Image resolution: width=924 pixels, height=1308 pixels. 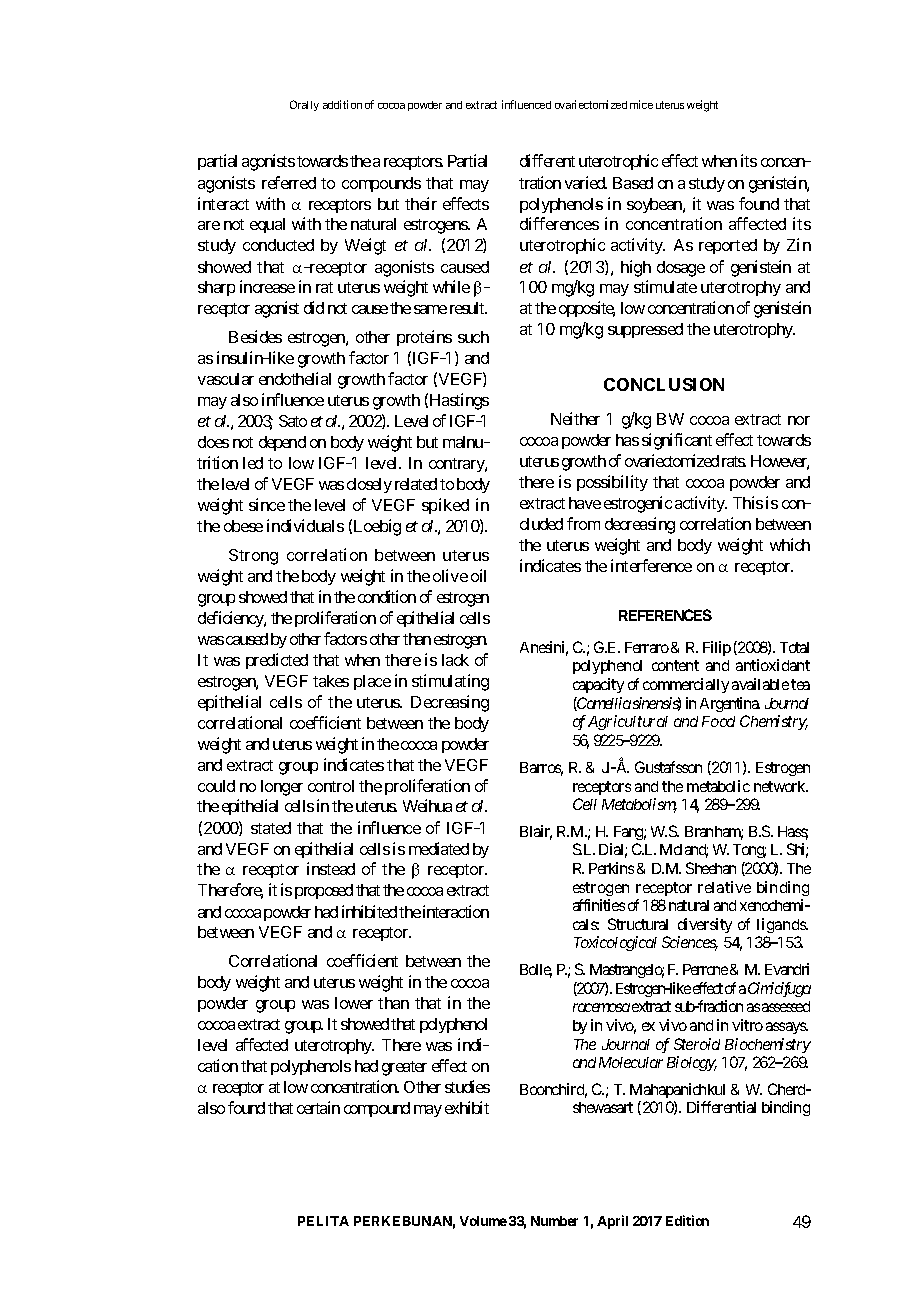 What do you see at coordinates (289, 182) in the screenshot?
I see `referred` at bounding box center [289, 182].
